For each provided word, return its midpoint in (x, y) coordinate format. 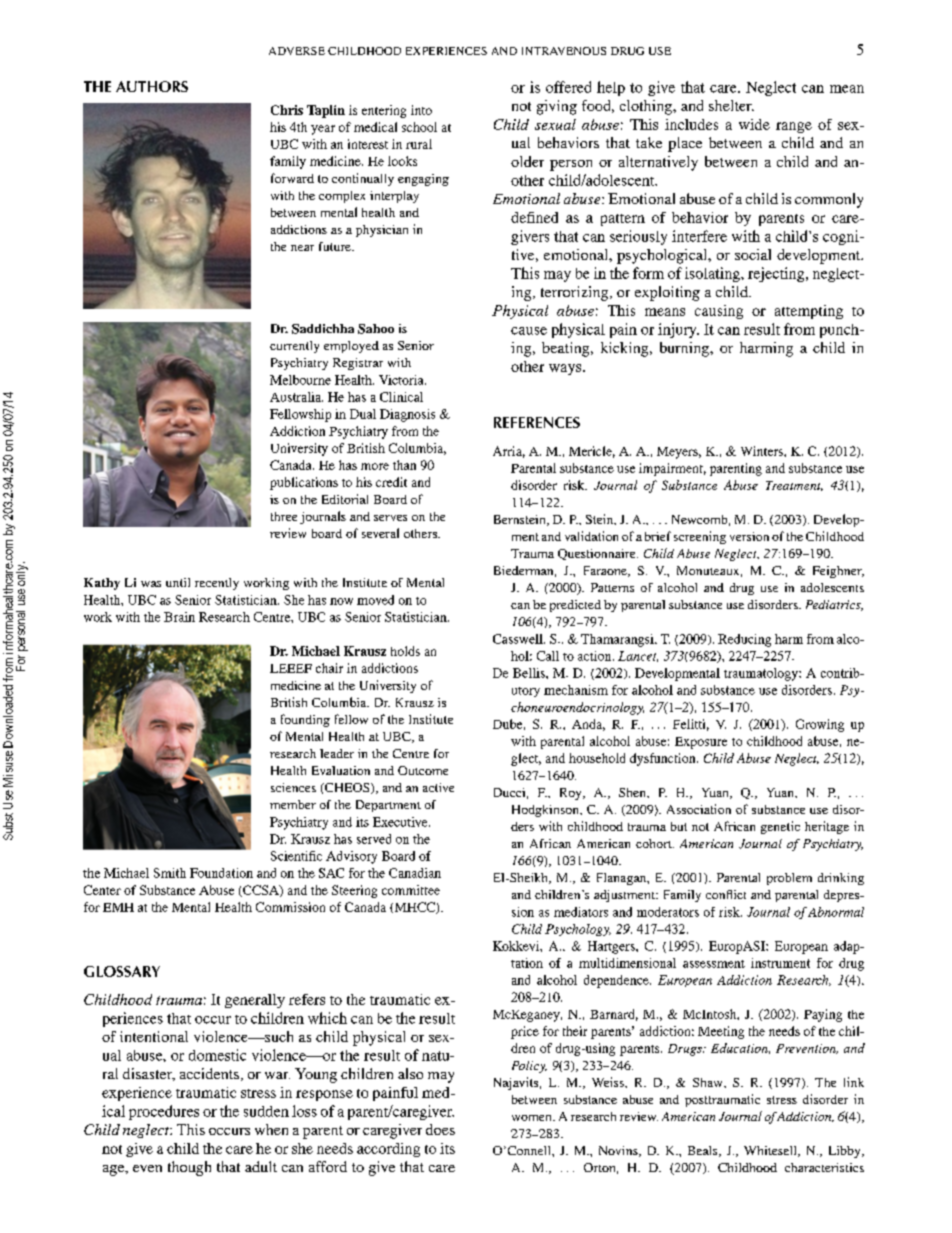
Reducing (744, 640)
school (419, 127)
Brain (179, 617)
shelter (731, 105)
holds (405, 651)
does (440, 1129)
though (189, 1168)
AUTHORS (152, 86)
